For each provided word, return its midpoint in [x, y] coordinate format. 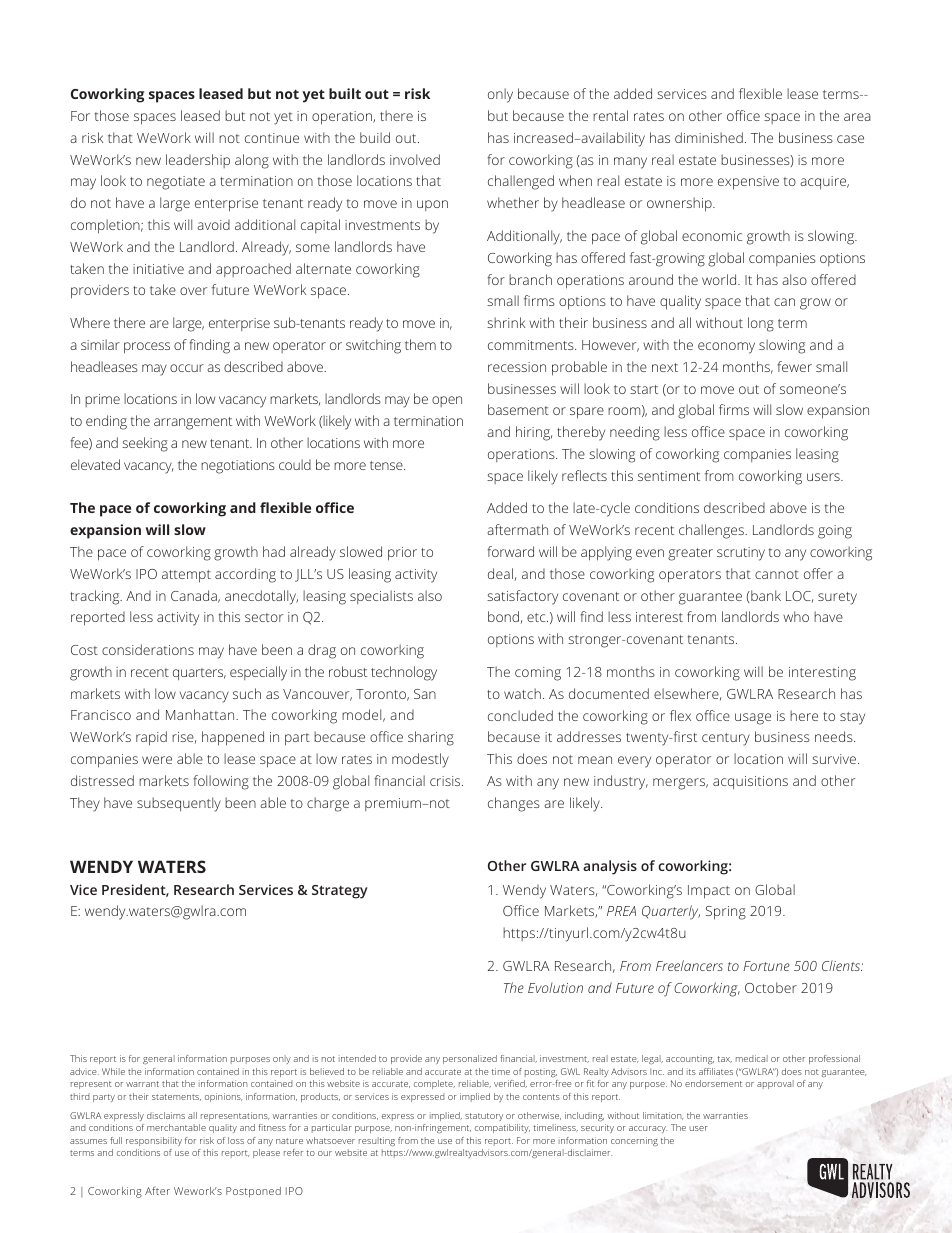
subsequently [179, 804]
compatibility [502, 1128]
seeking [145, 444]
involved [415, 159]
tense [387, 465]
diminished [709, 137]
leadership [198, 161]
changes [514, 804]
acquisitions [750, 782]
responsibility [154, 1141]
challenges [712, 531]
